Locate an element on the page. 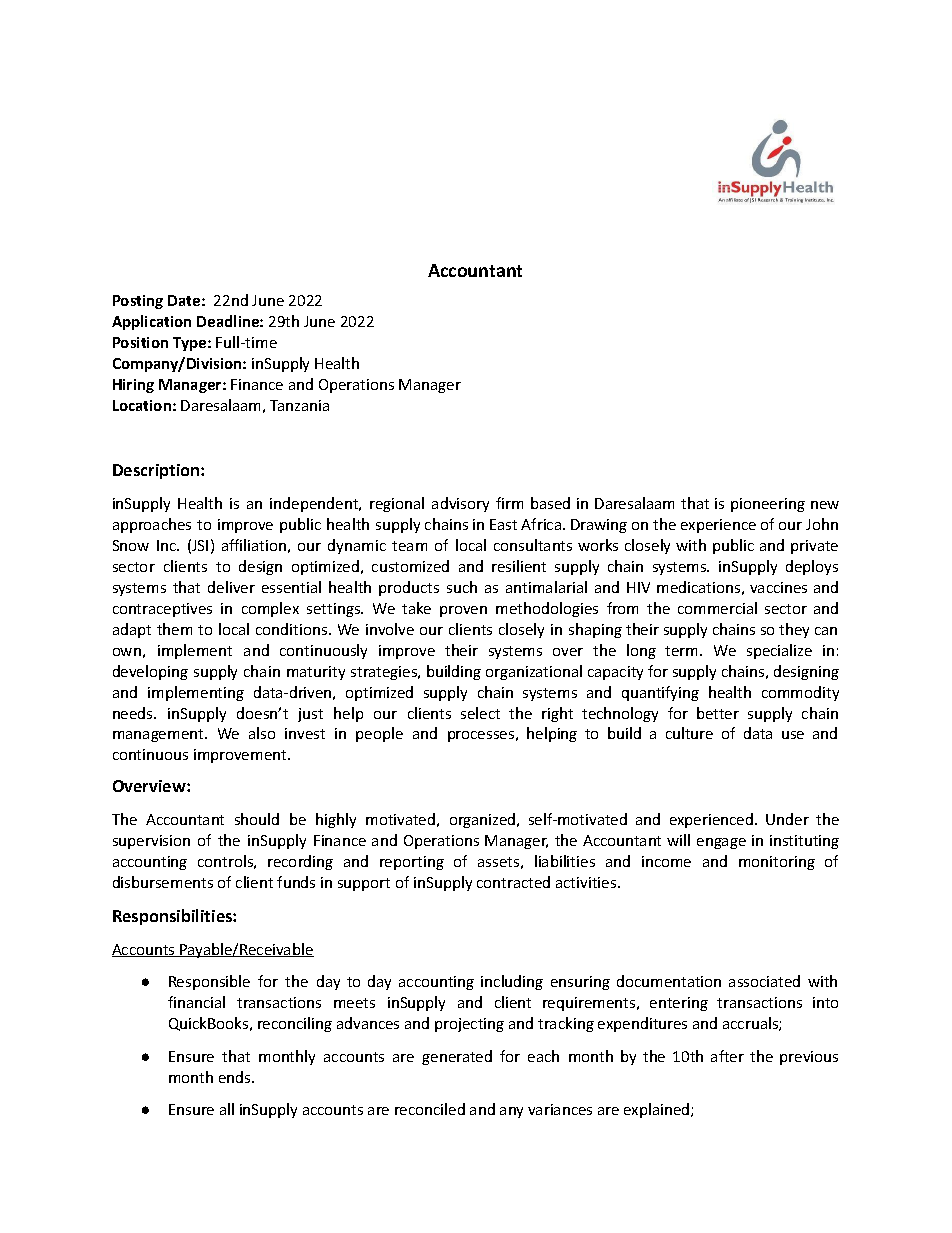 This page has width=952, height=1233. monitoring is located at coordinates (777, 863).
